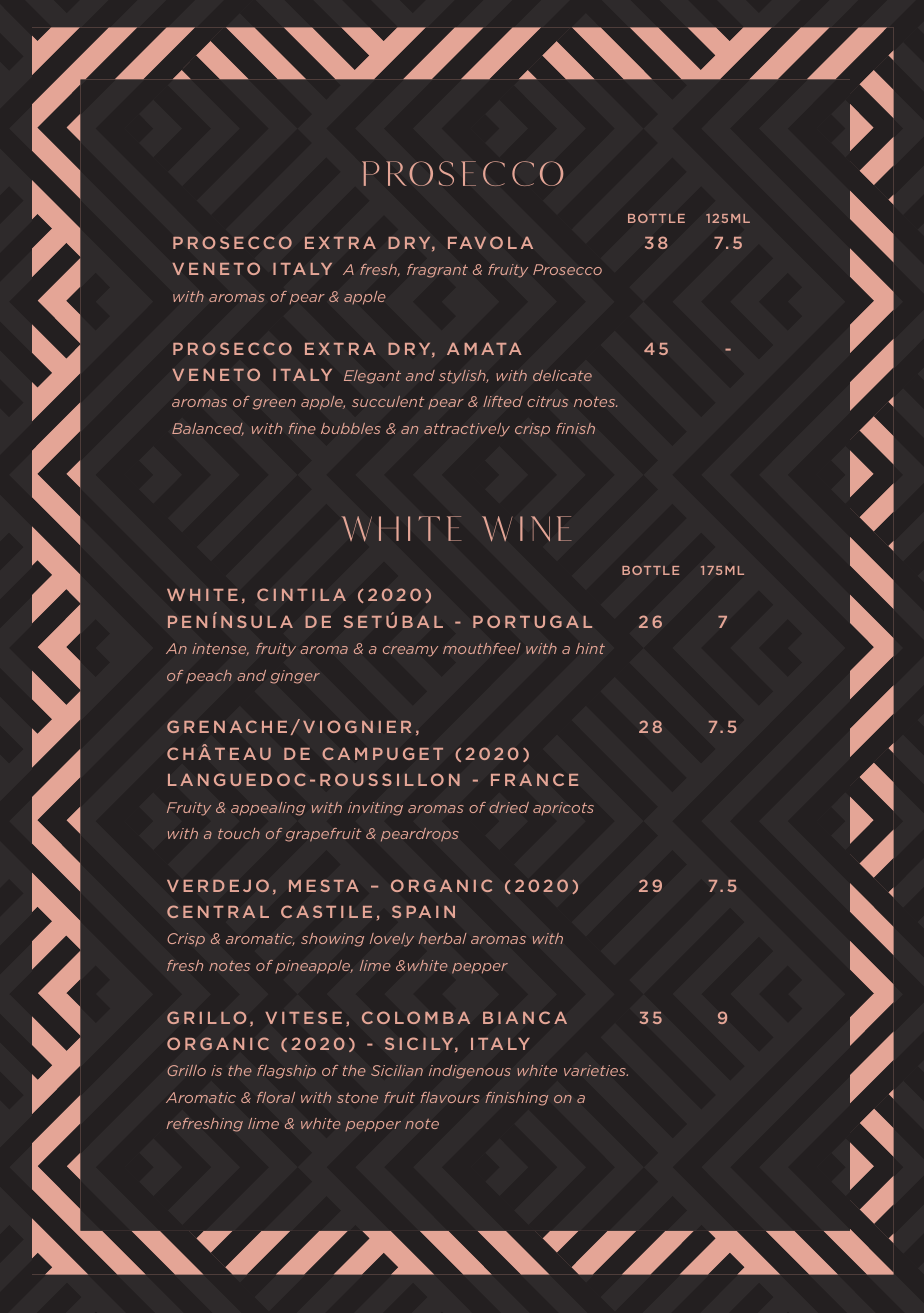 This screenshot has height=1313, width=924. I want to click on inviting, so click(375, 809).
